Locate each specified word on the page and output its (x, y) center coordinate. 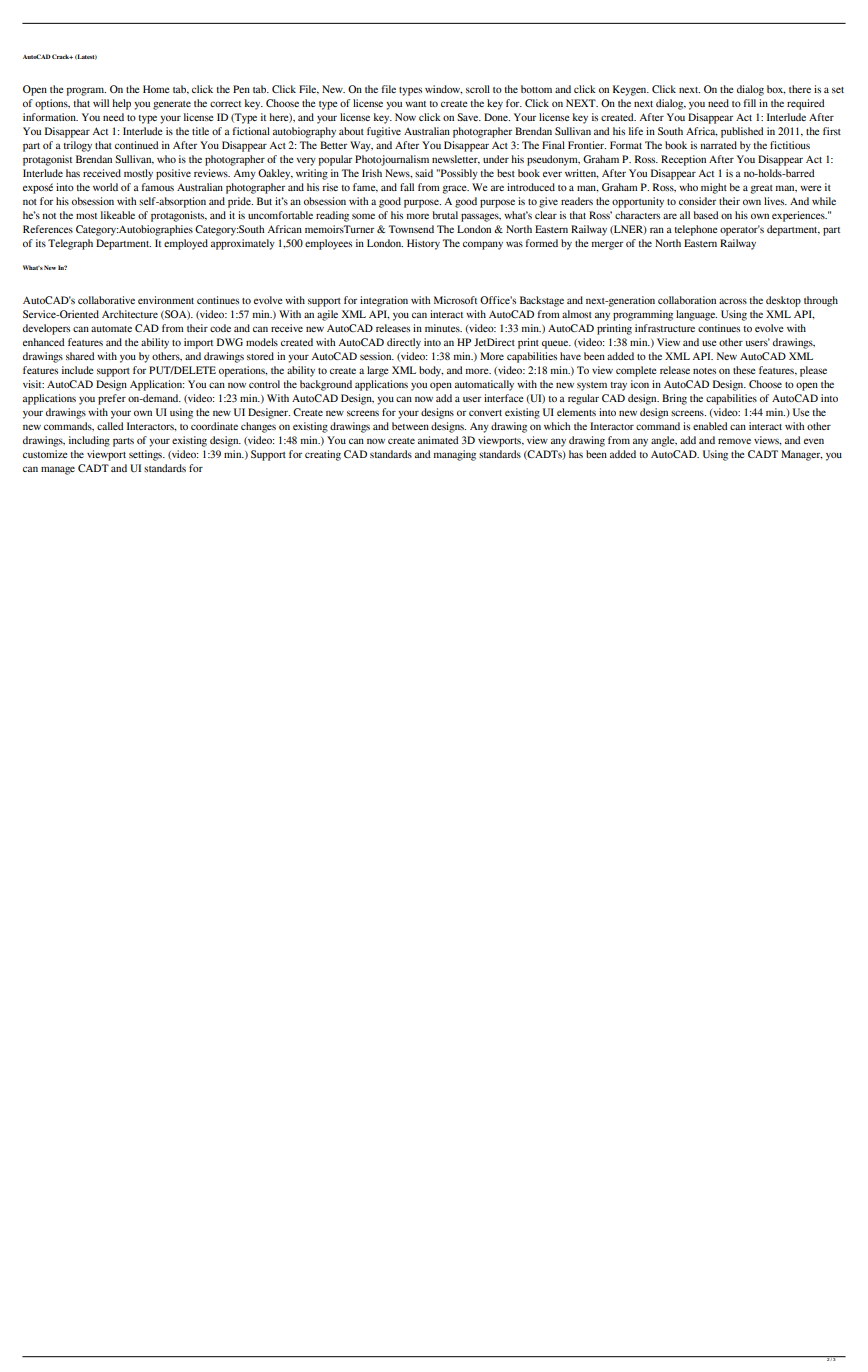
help (121, 104)
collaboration (687, 300)
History (423, 244)
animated (438, 440)
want (415, 104)
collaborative (106, 300)
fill (750, 103)
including (89, 441)
